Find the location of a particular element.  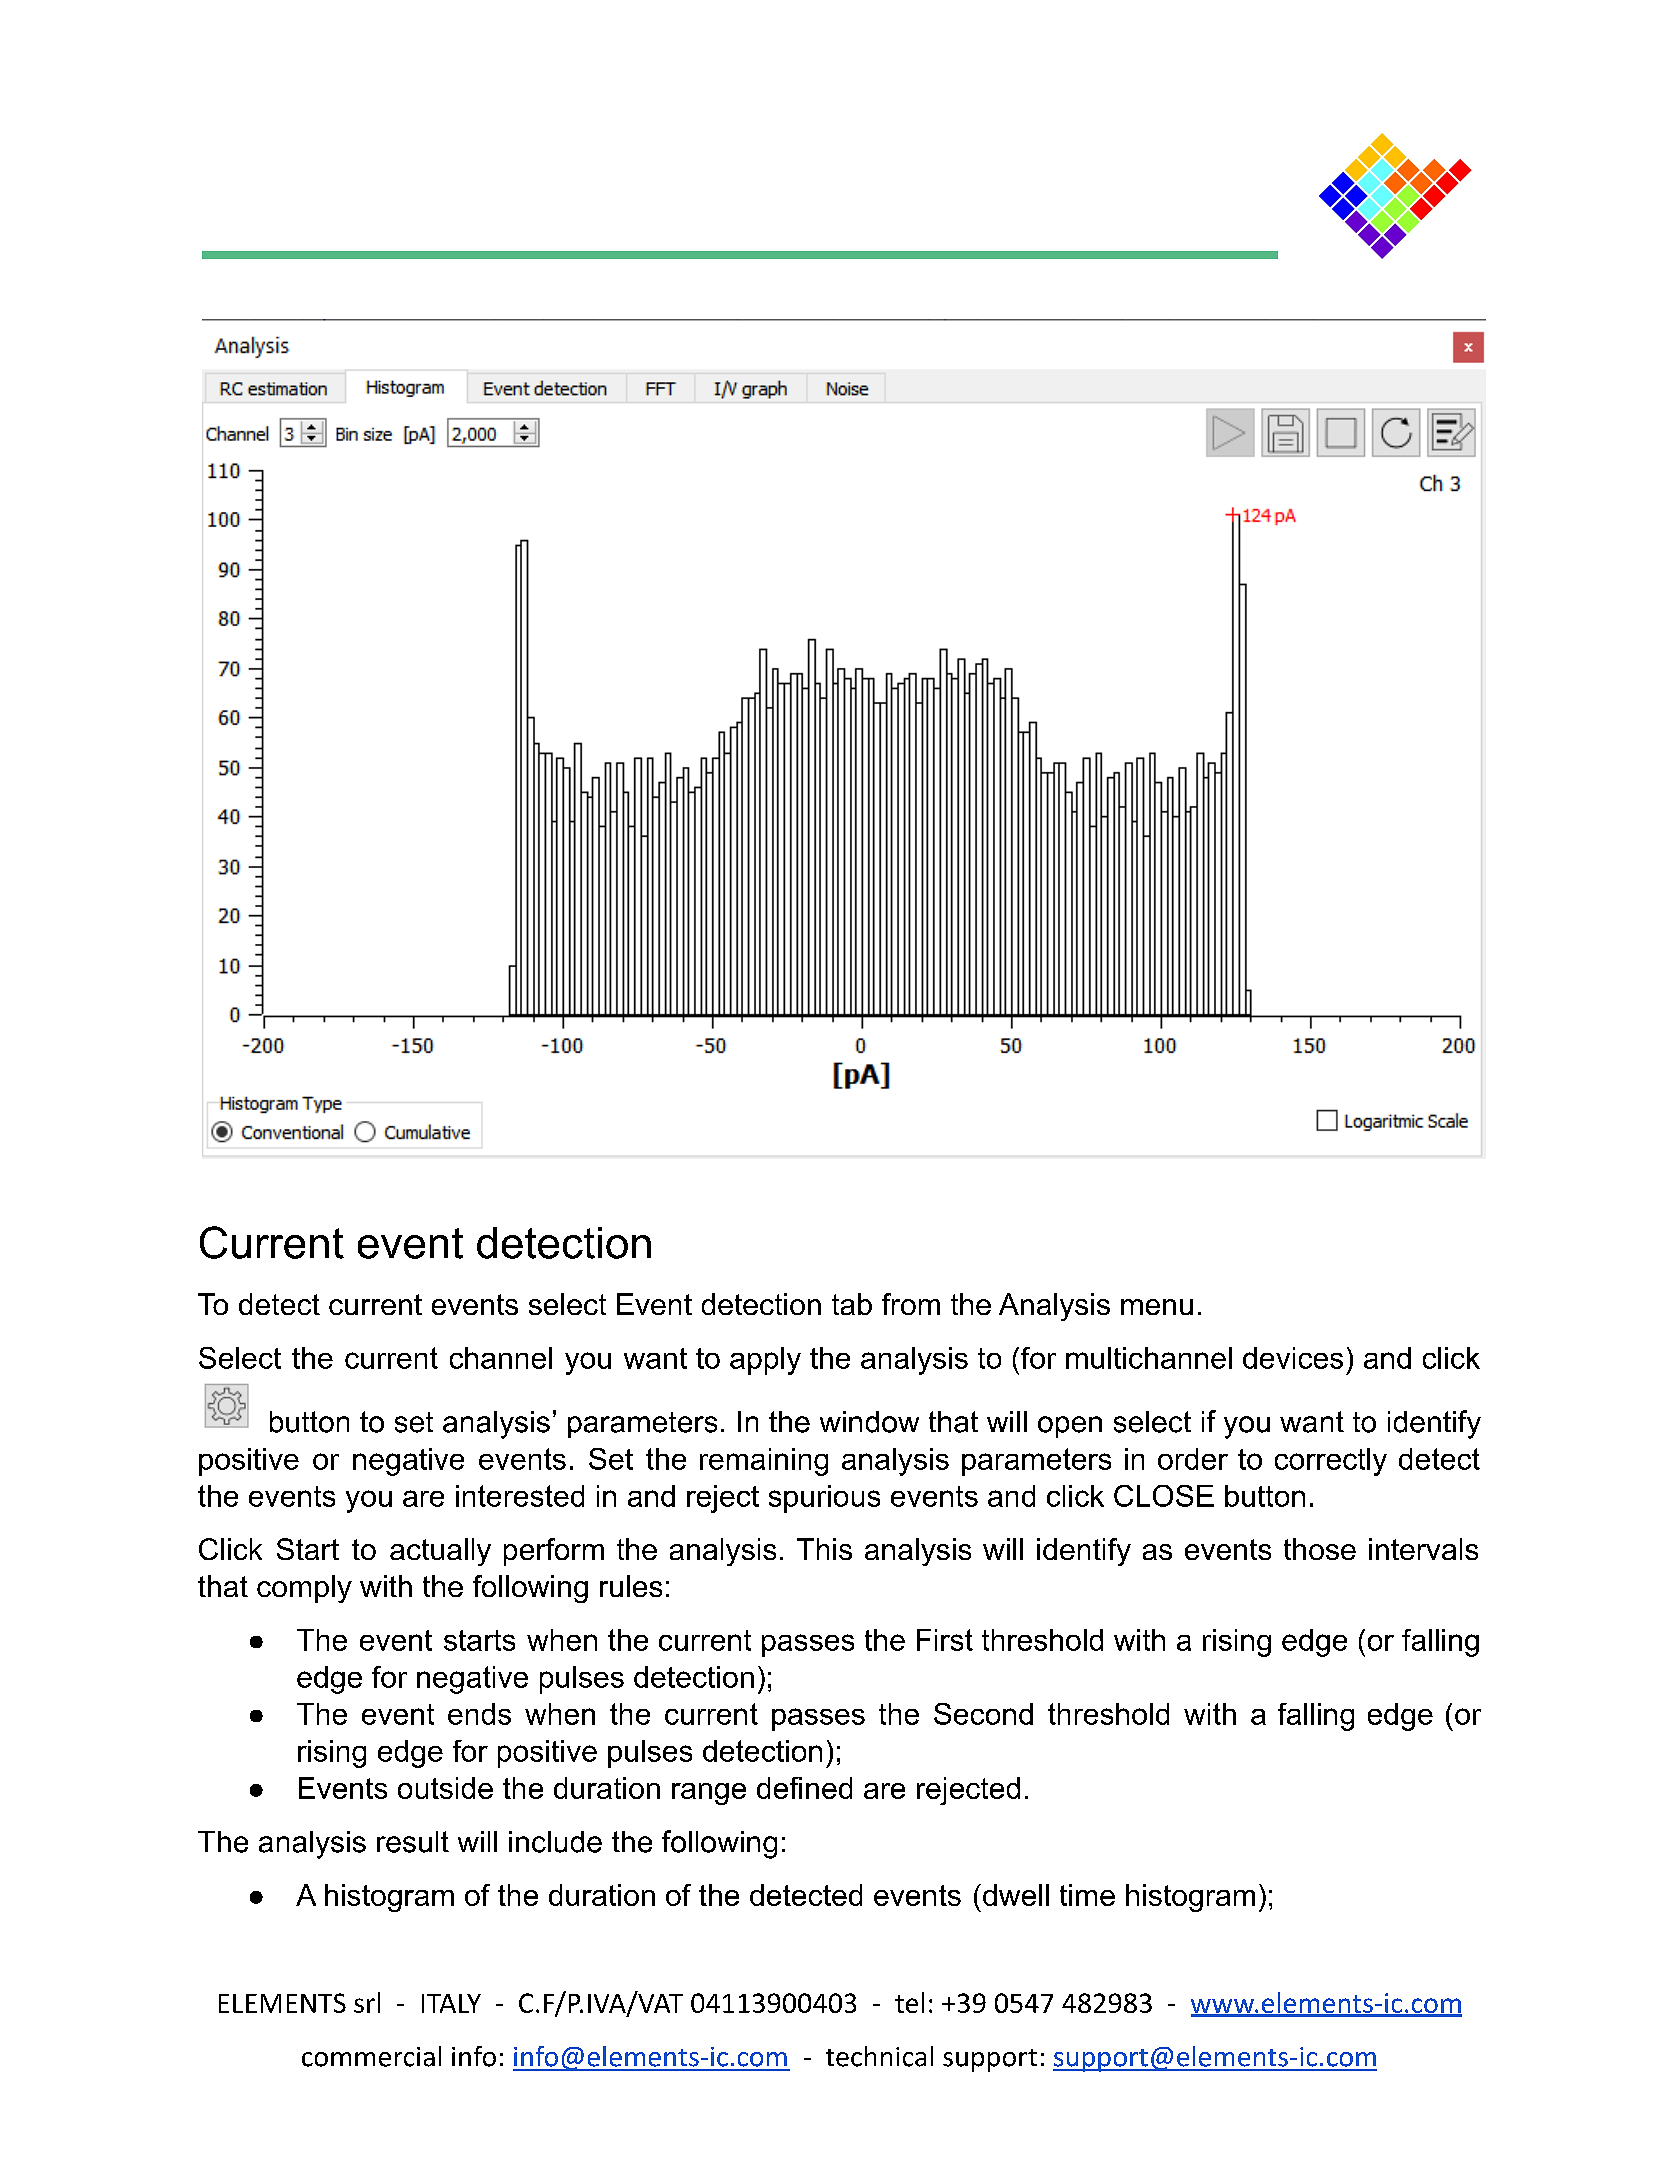

First is located at coordinates (945, 1640).
